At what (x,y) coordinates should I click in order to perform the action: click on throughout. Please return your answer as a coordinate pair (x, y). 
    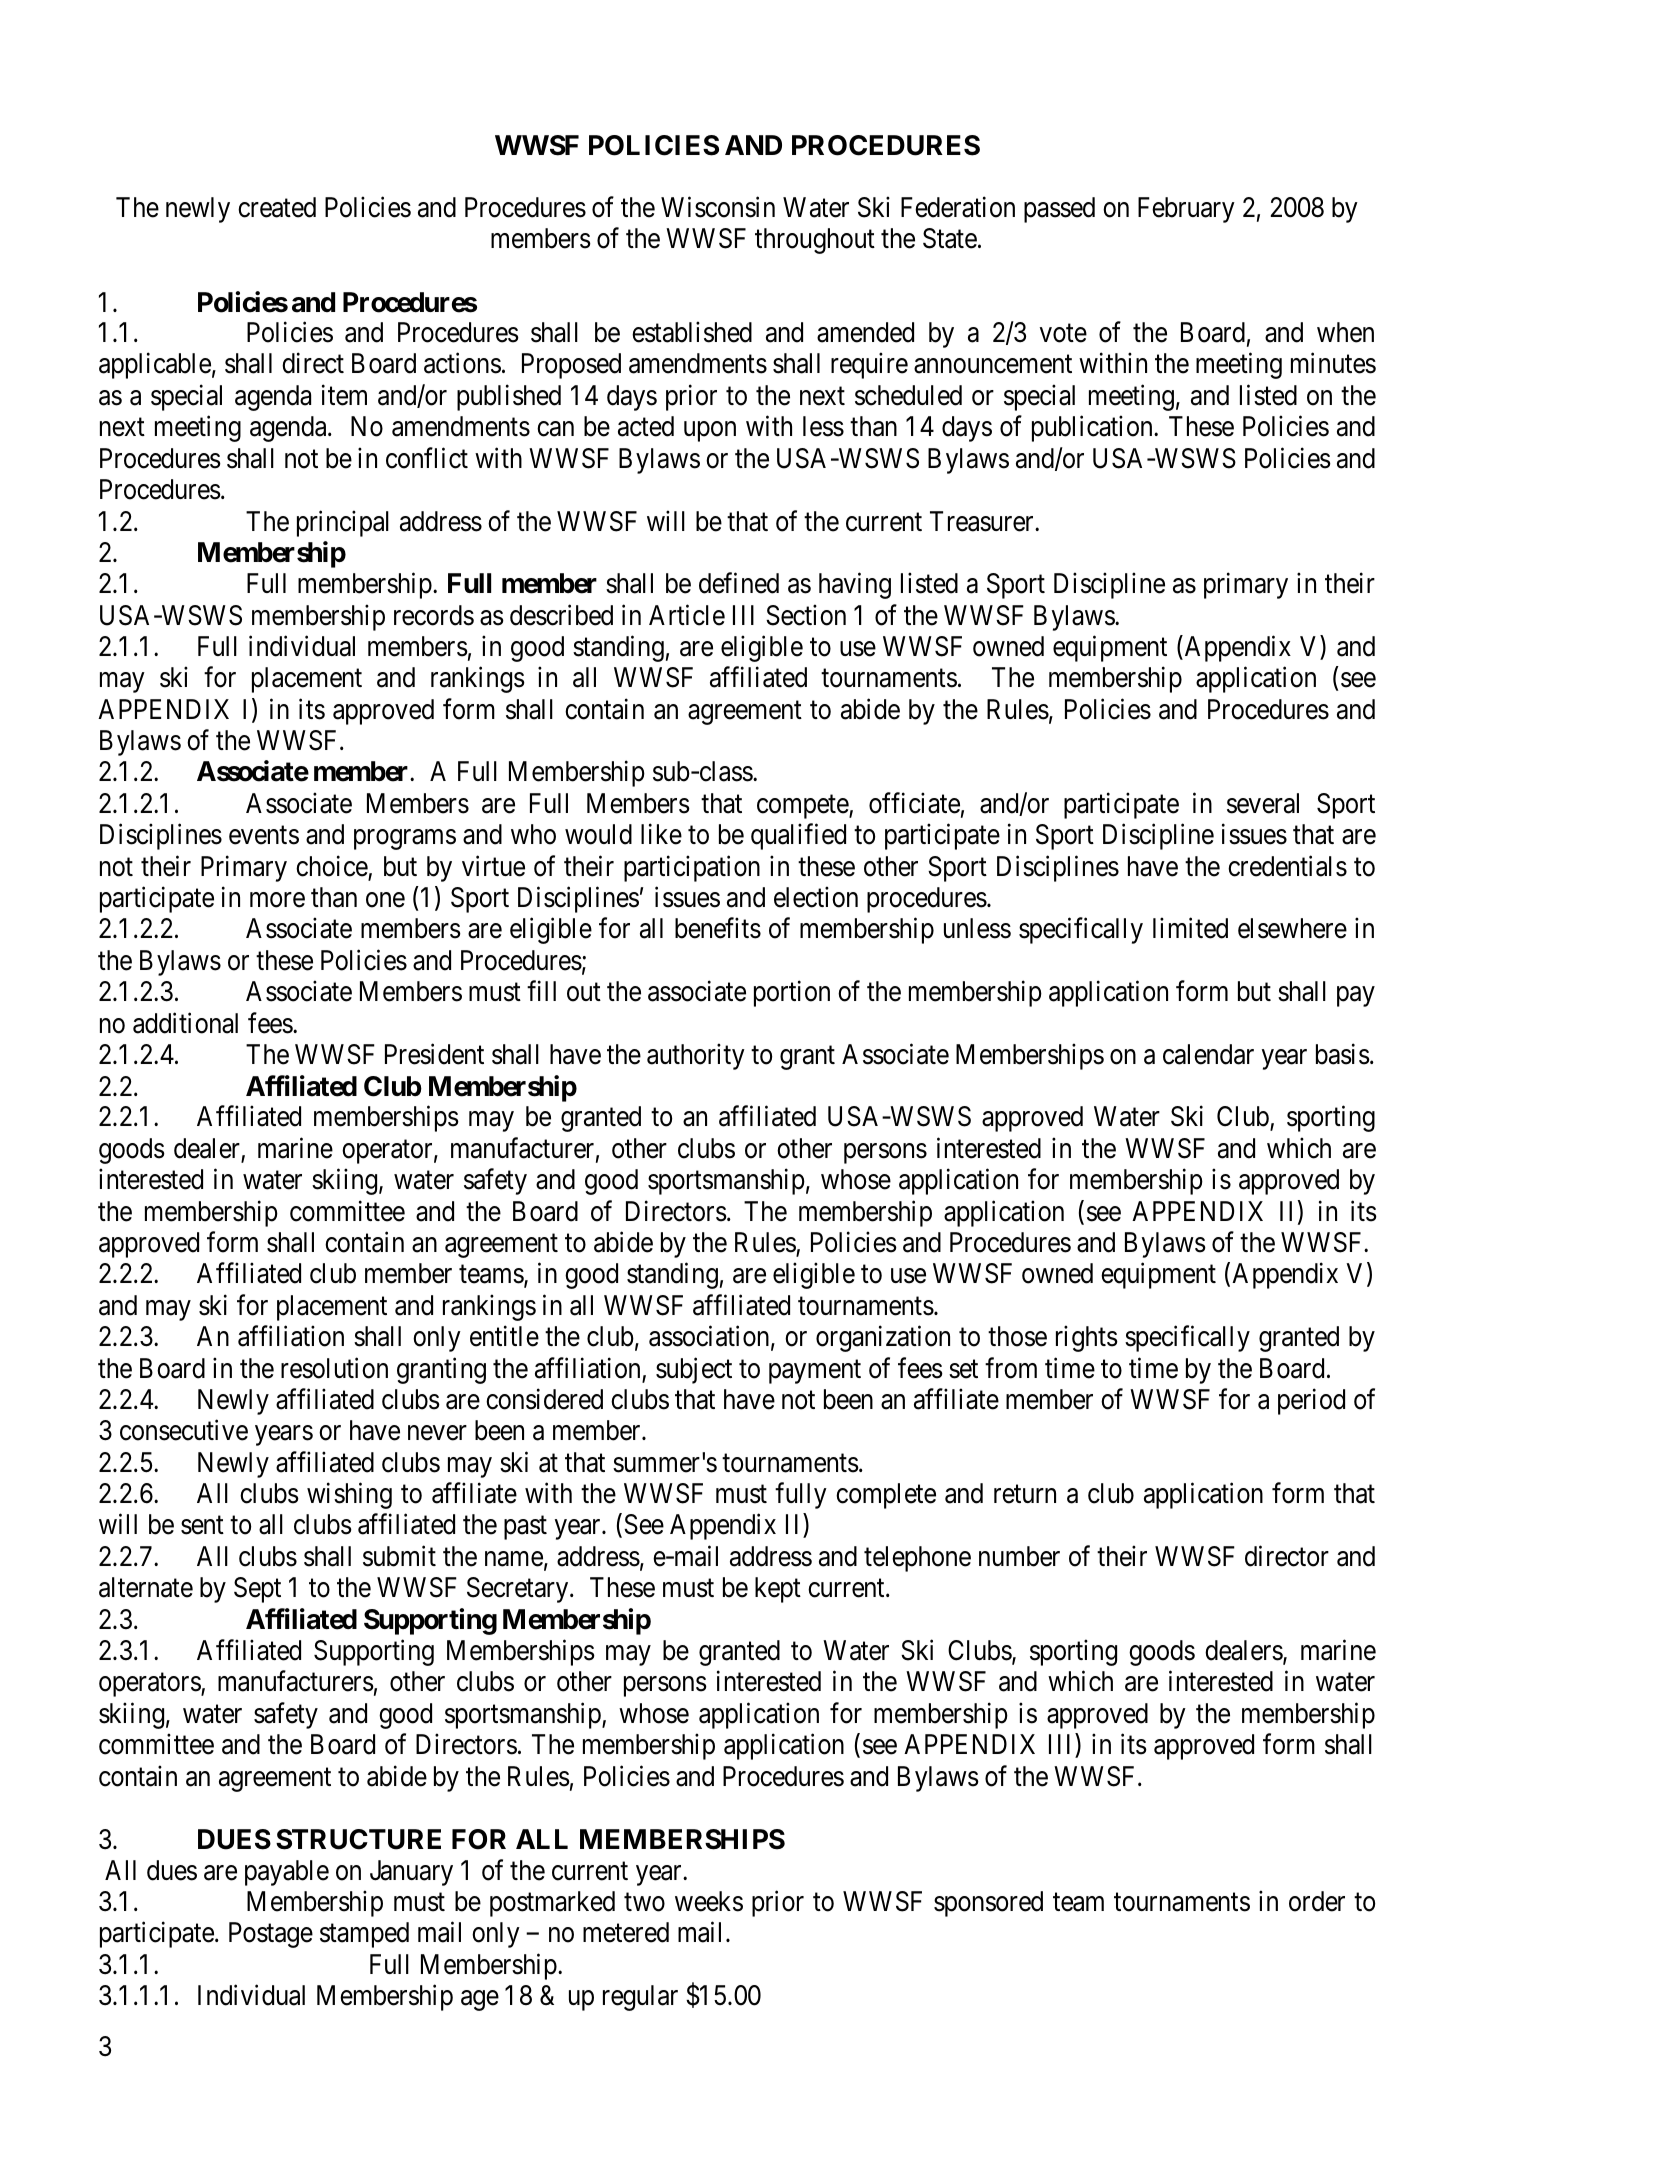
    Looking at the image, I should click on (815, 241).
